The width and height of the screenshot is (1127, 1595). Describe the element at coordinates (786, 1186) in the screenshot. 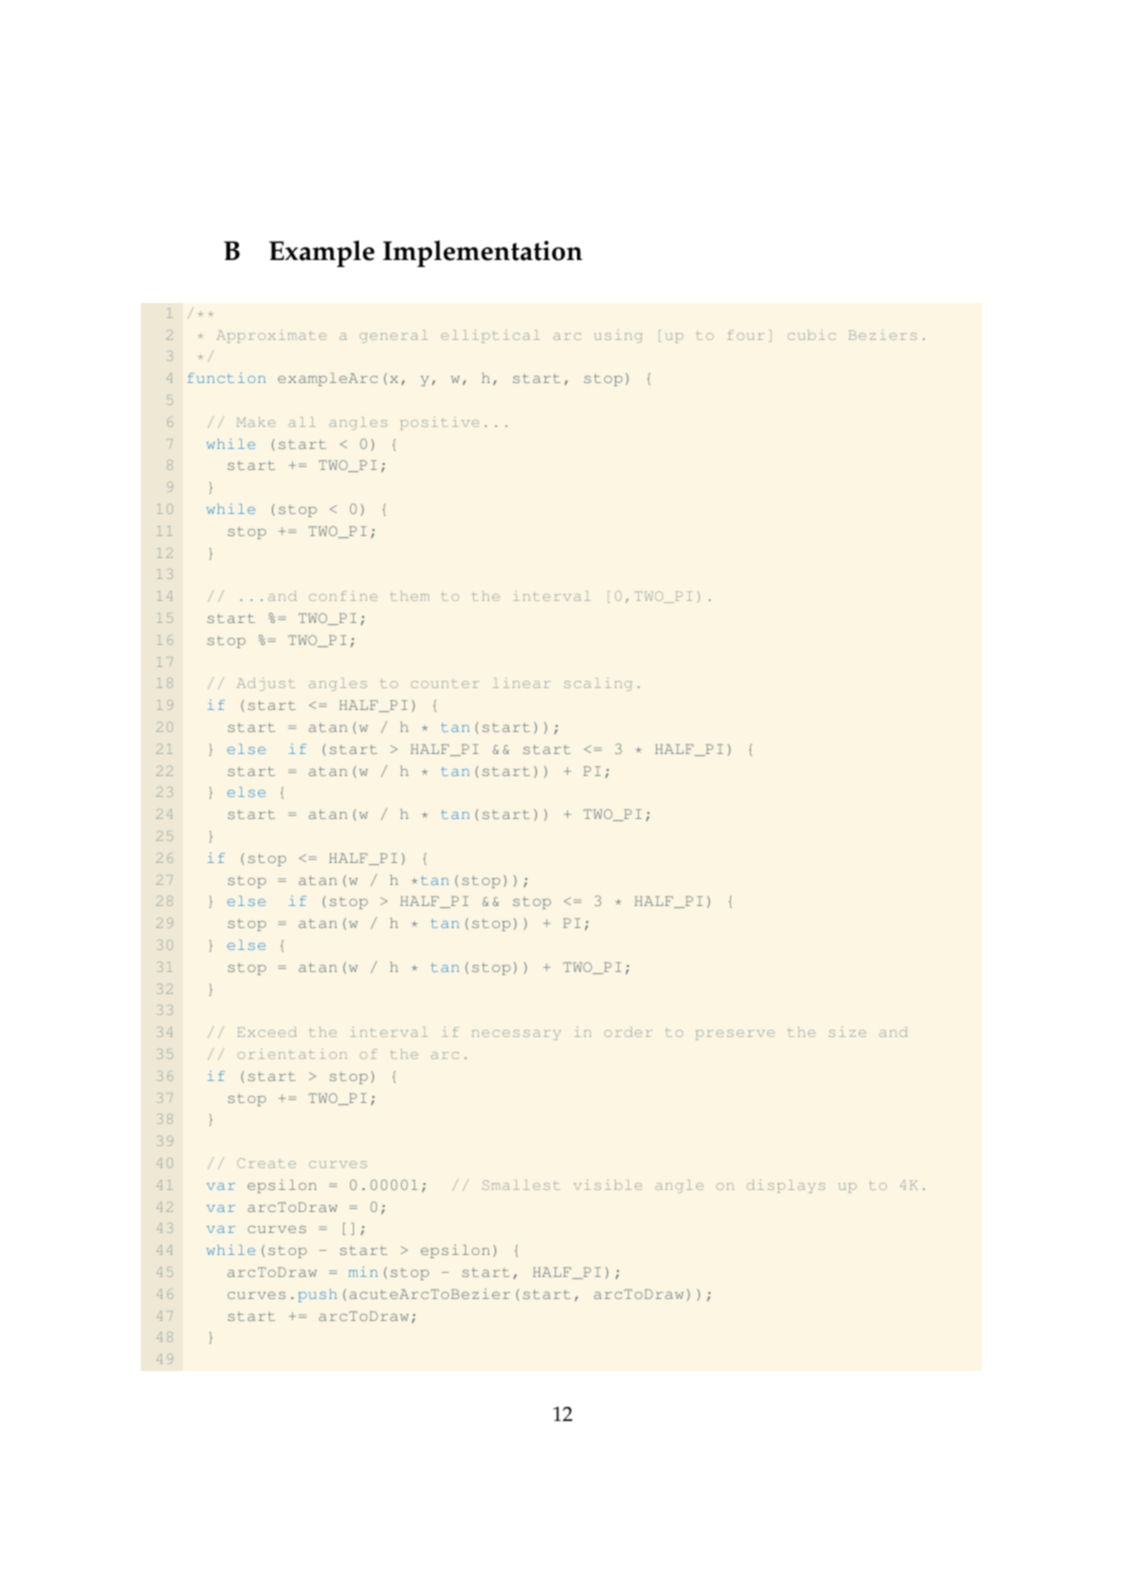

I see `displays` at that location.
